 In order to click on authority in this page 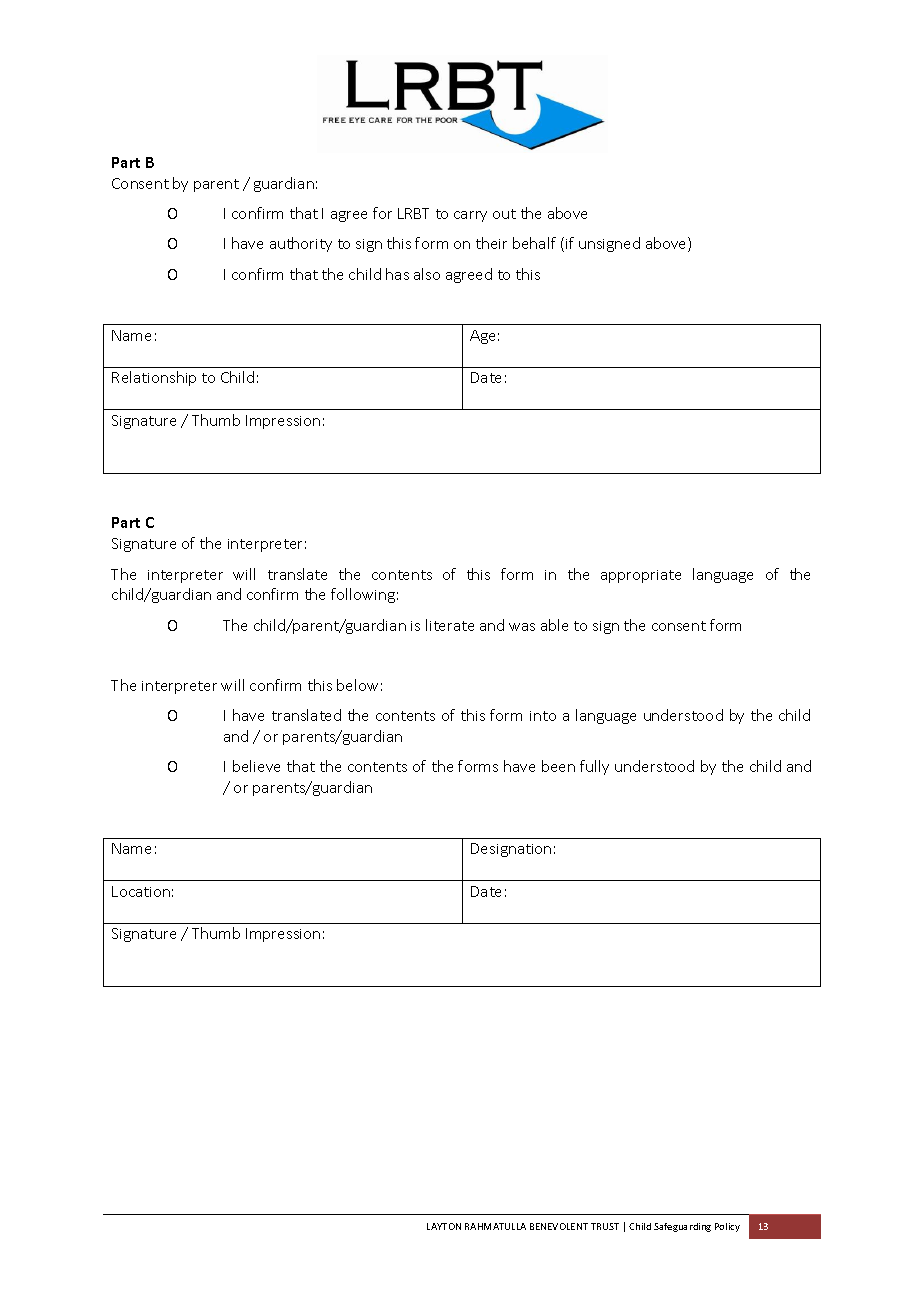, I will do `click(301, 244)`.
